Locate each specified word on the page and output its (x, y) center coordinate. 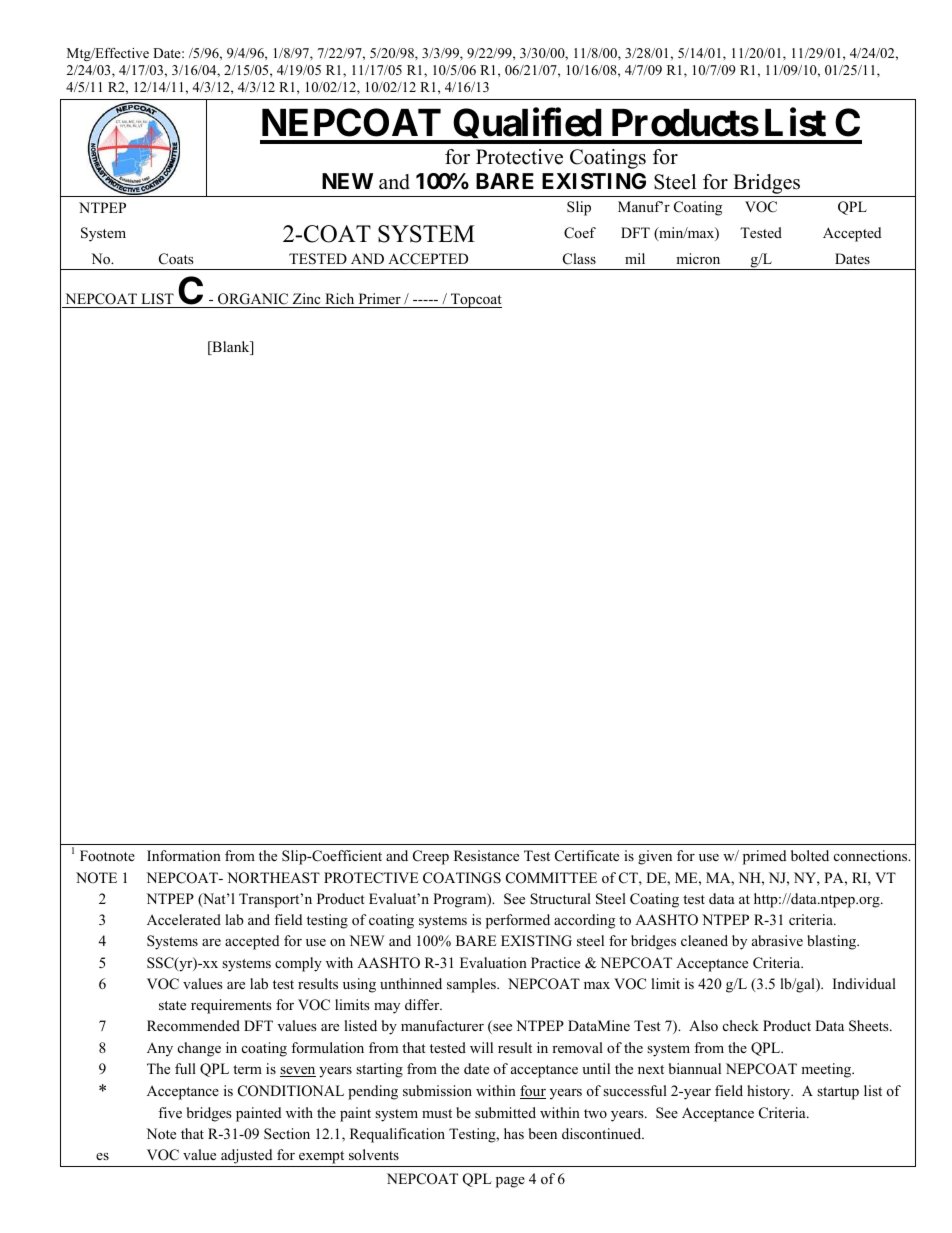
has (514, 1133)
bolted (810, 855)
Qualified (527, 126)
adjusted (247, 1158)
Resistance (486, 855)
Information (184, 855)
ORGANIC (253, 300)
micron (698, 258)
